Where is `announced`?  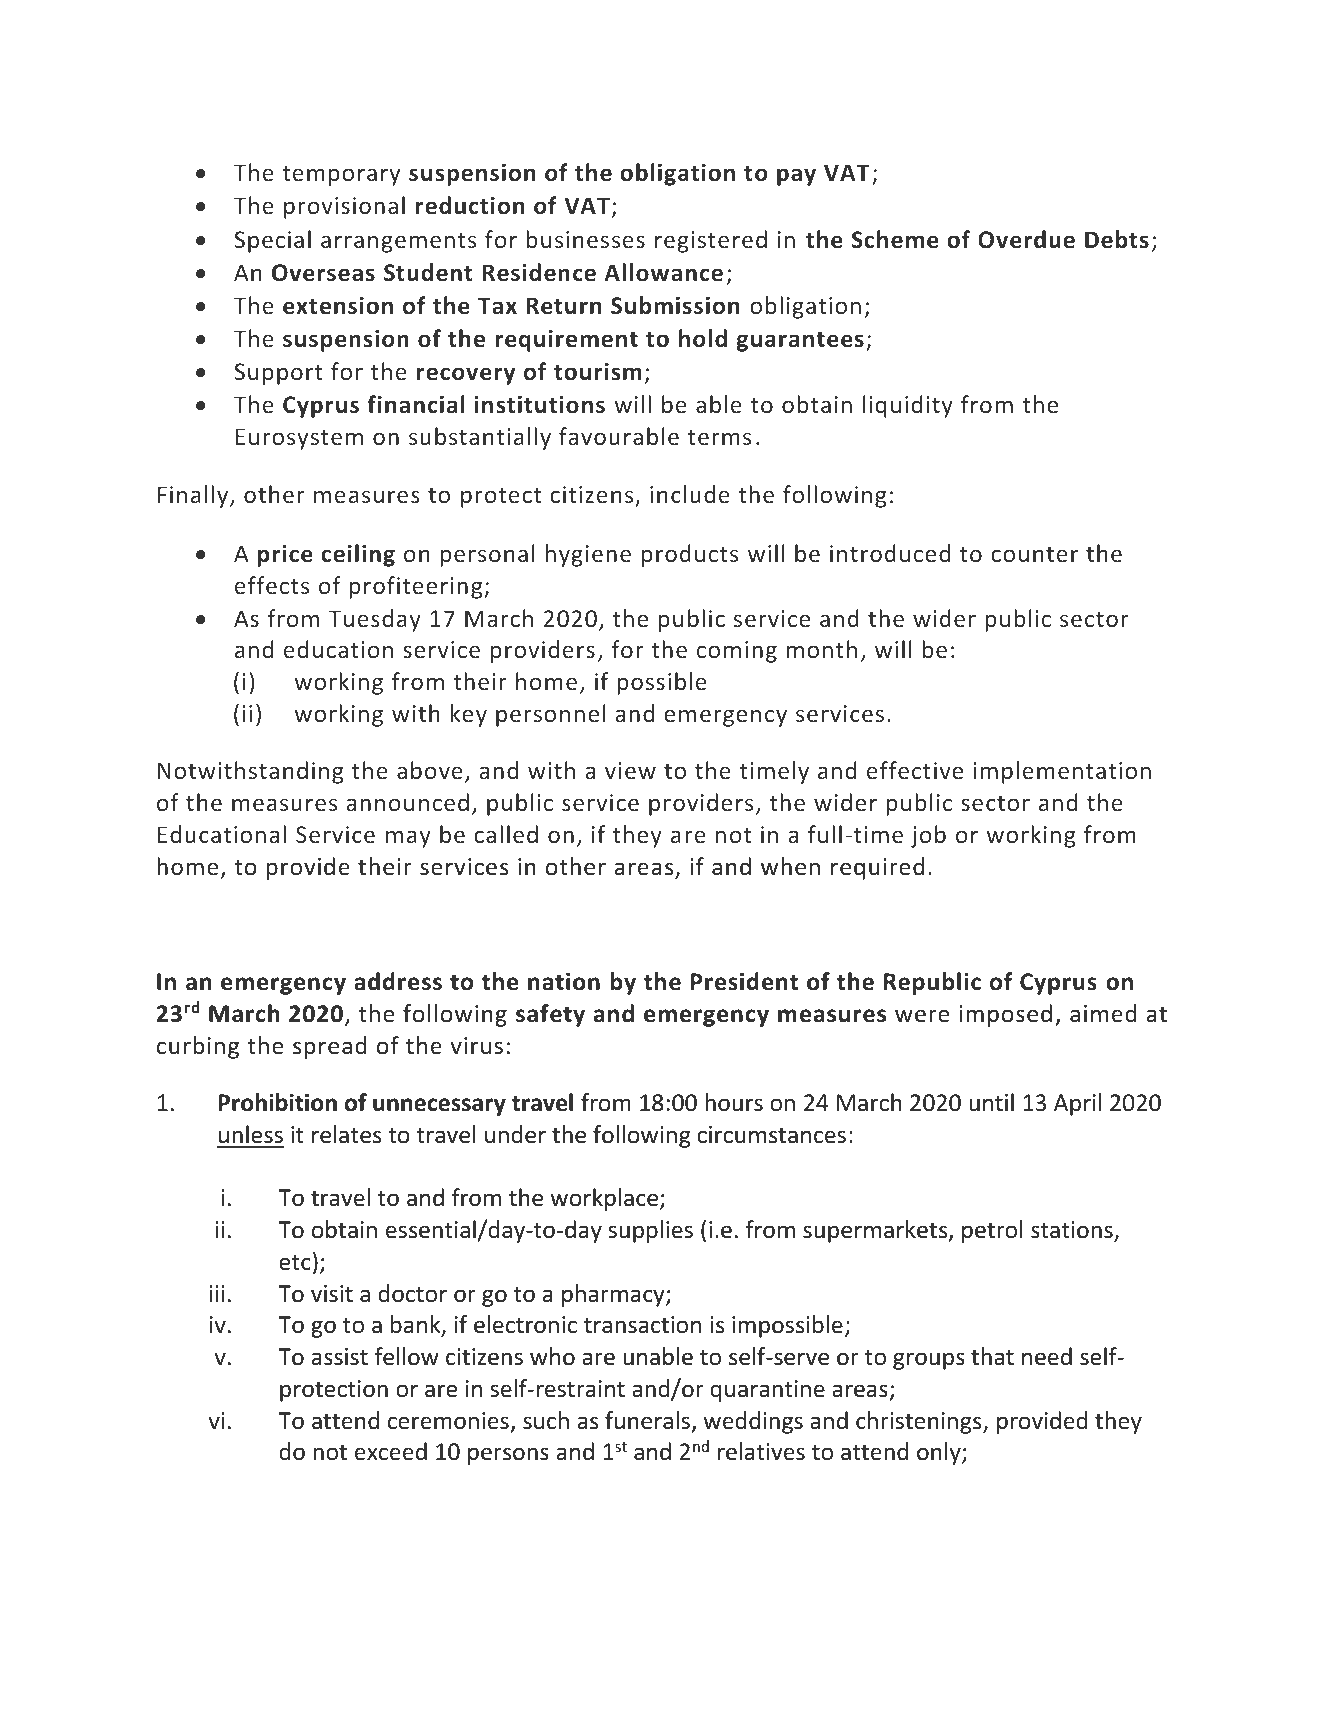 announced is located at coordinates (407, 802).
